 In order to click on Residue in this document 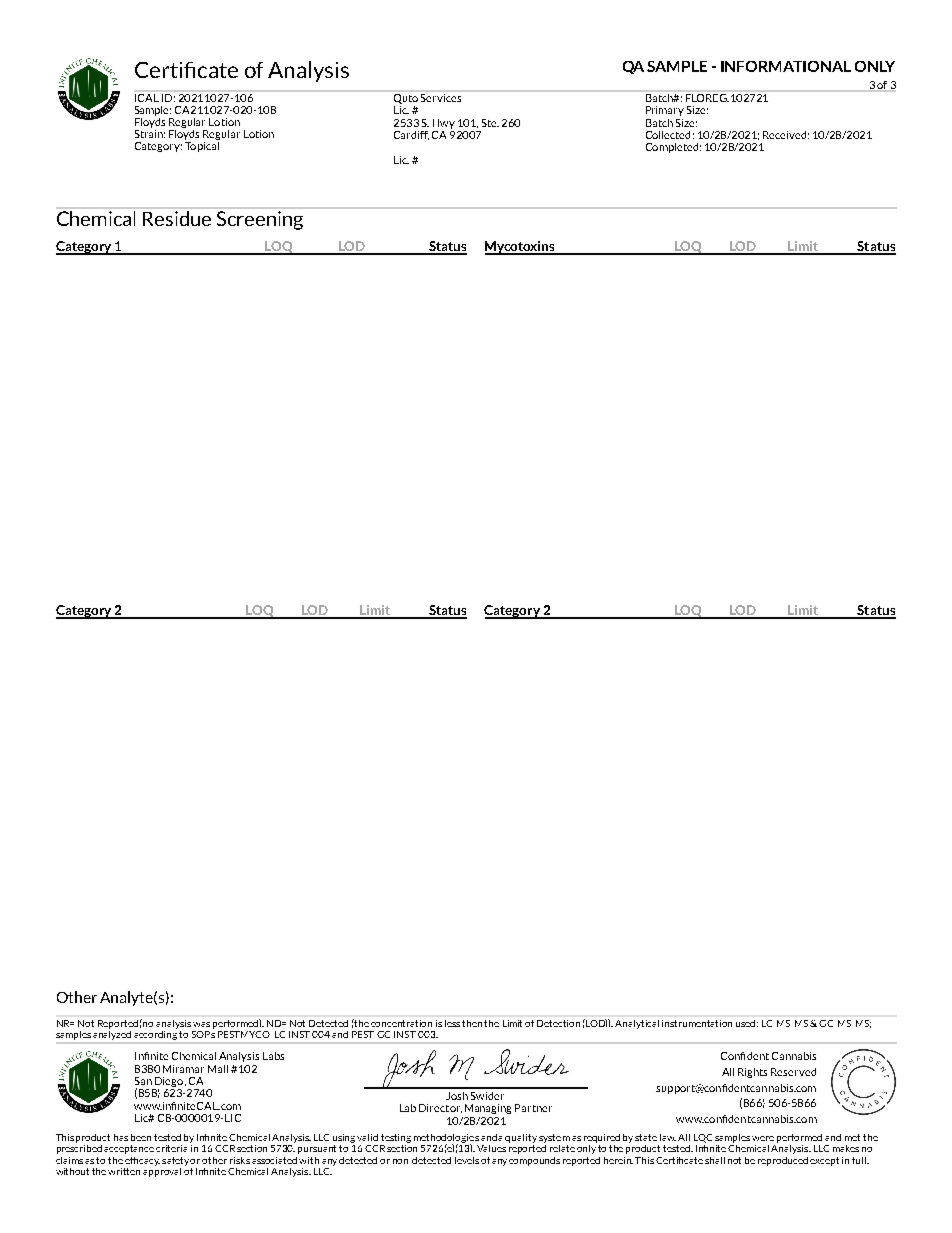, I will do `click(177, 218)`.
